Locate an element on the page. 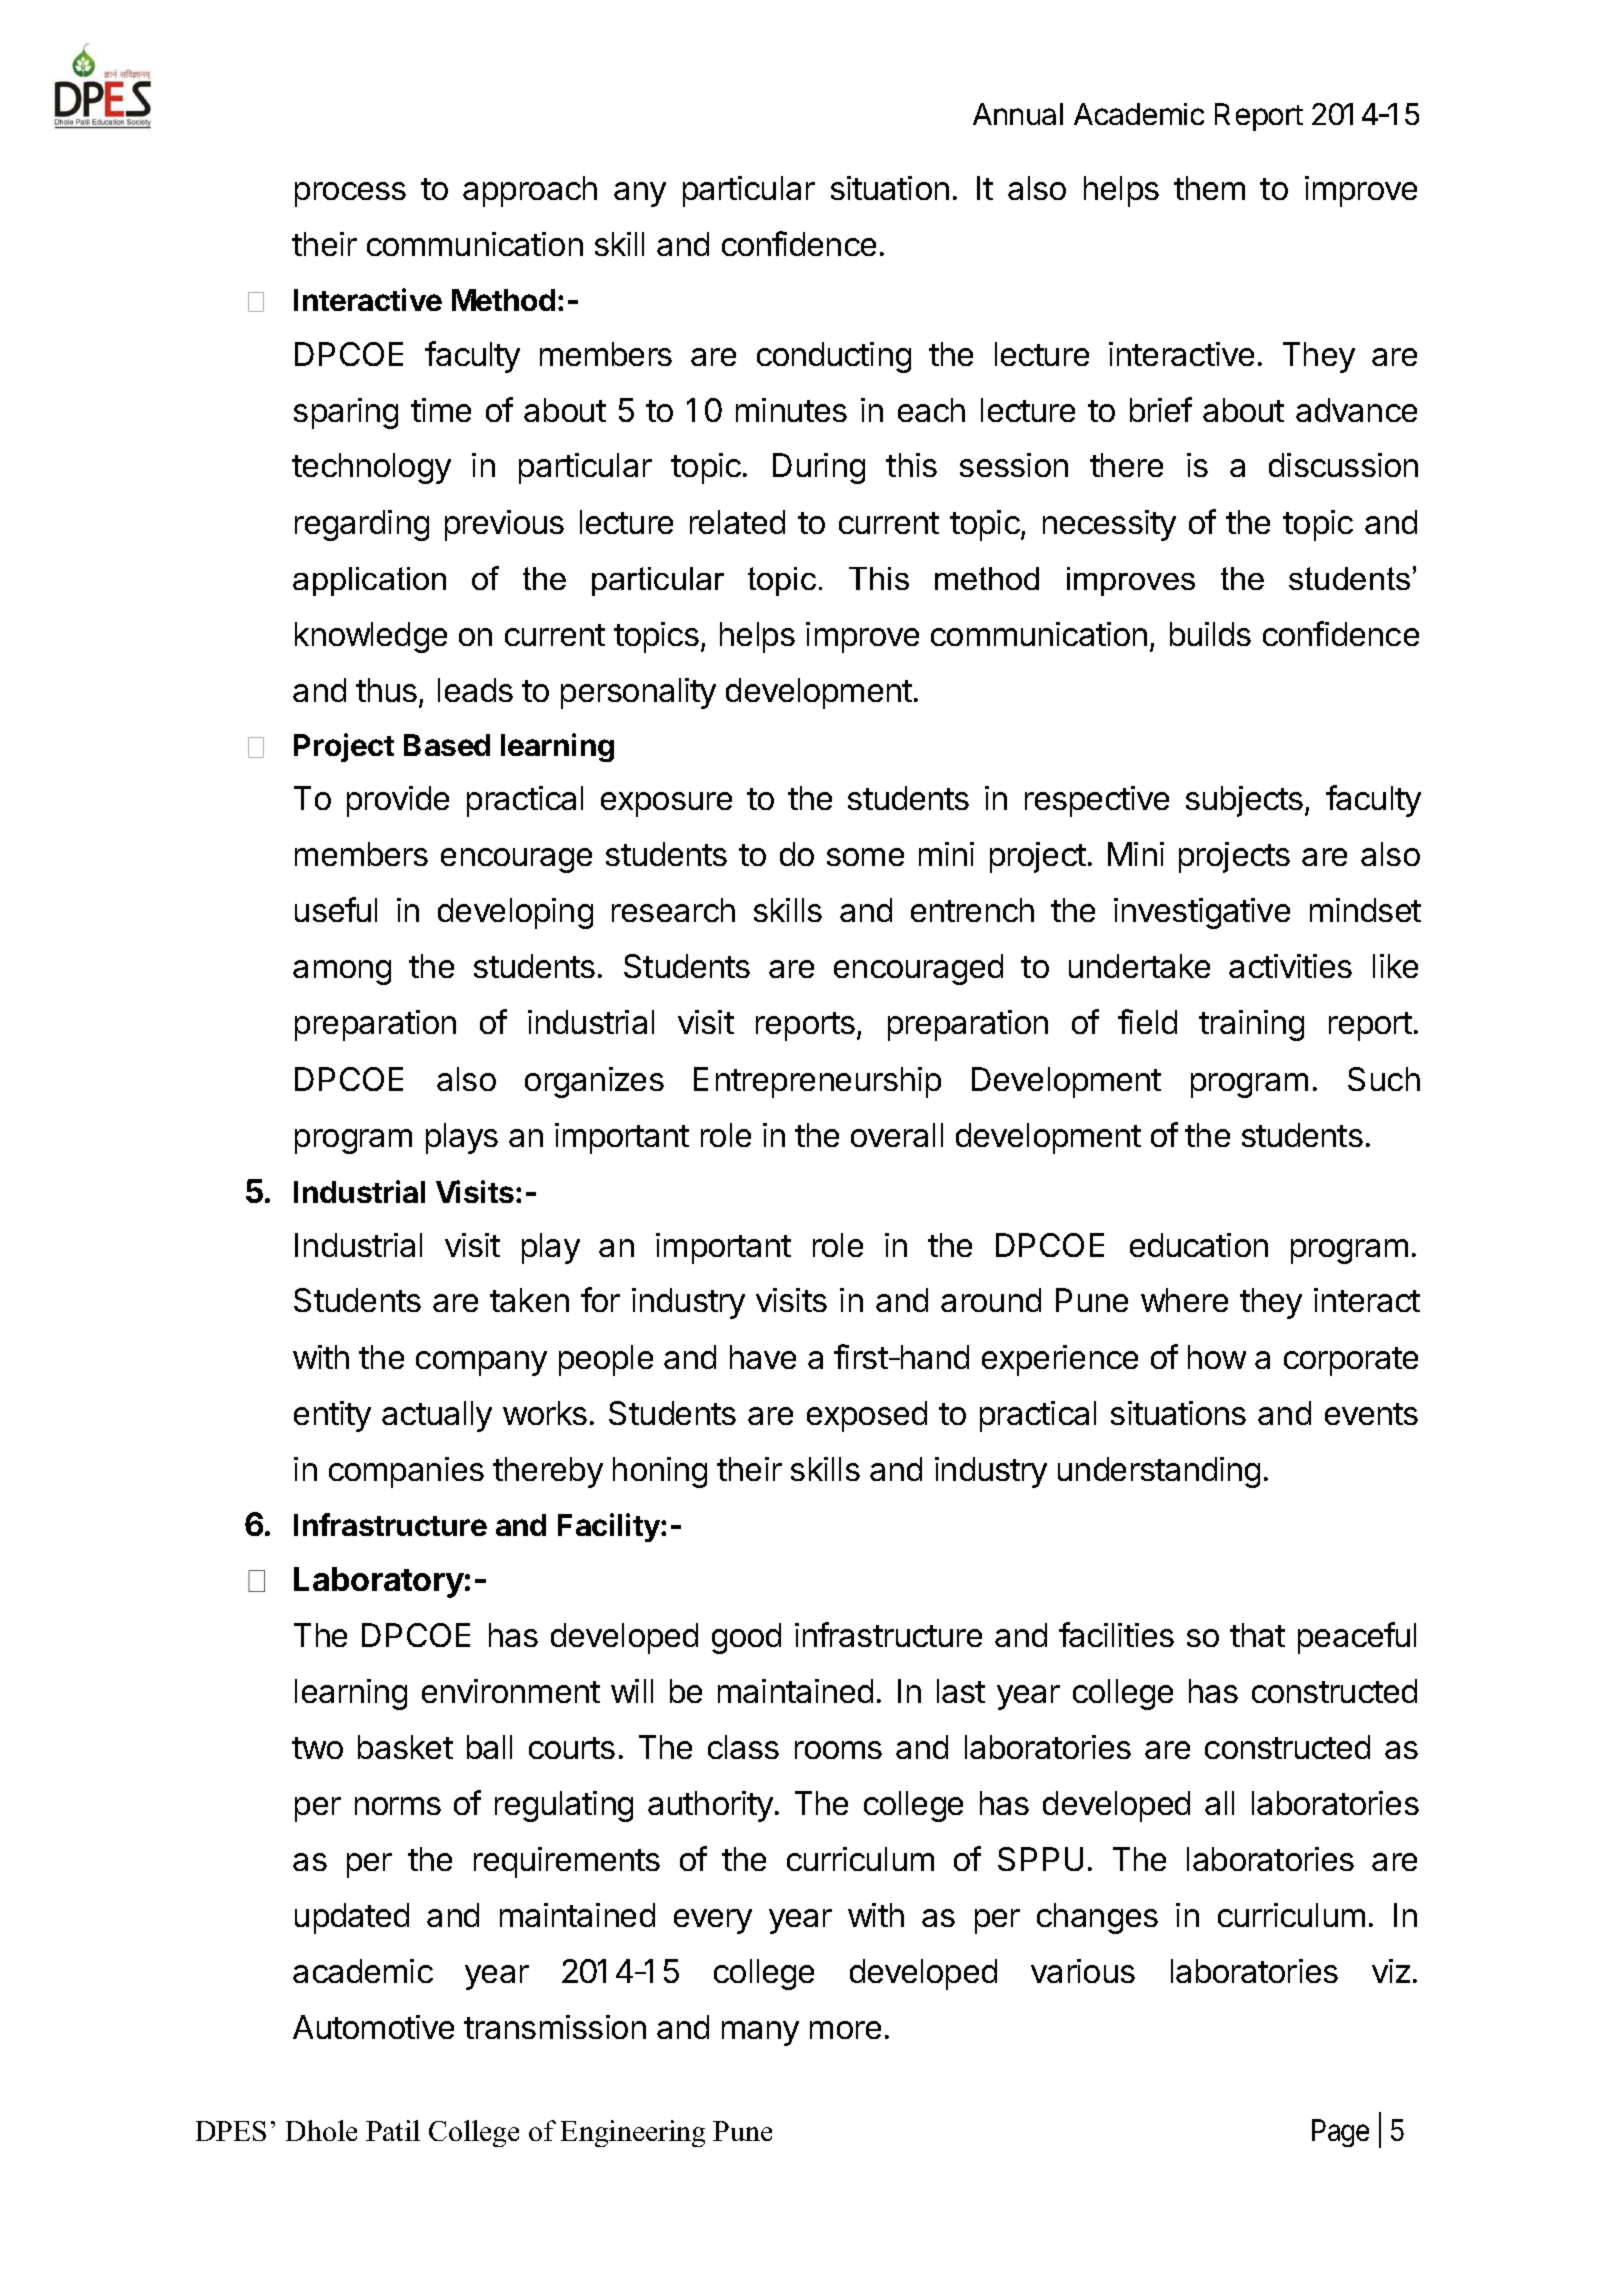  some is located at coordinates (865, 857).
